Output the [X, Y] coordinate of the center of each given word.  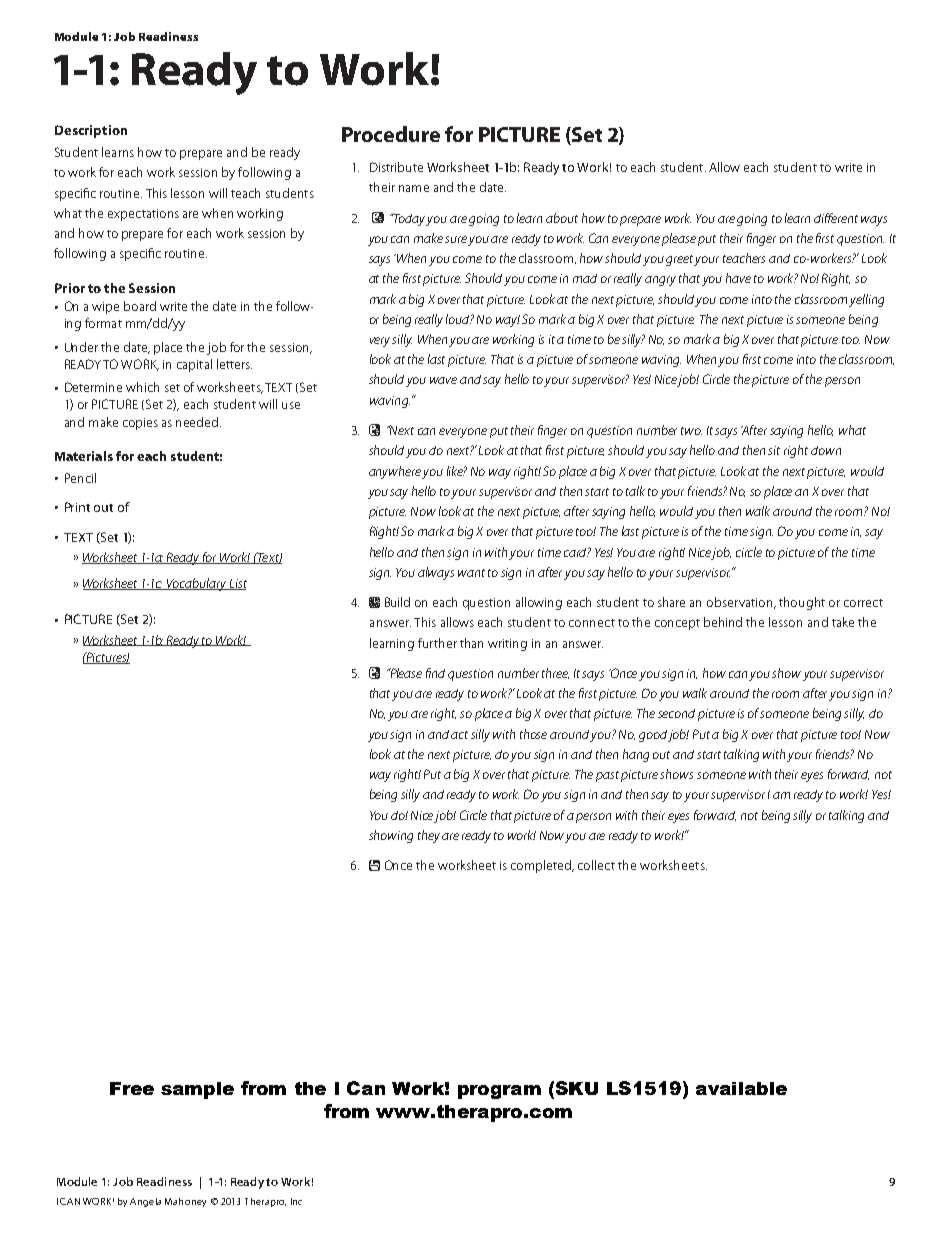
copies [140, 424]
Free [132, 1088]
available [741, 1088]
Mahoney [185, 1202]
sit [774, 450]
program [499, 1092]
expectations [143, 215]
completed [542, 866]
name [414, 188]
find [435, 673]
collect [596, 865]
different [836, 218]
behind [723, 622]
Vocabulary [197, 584]
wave [443, 380]
